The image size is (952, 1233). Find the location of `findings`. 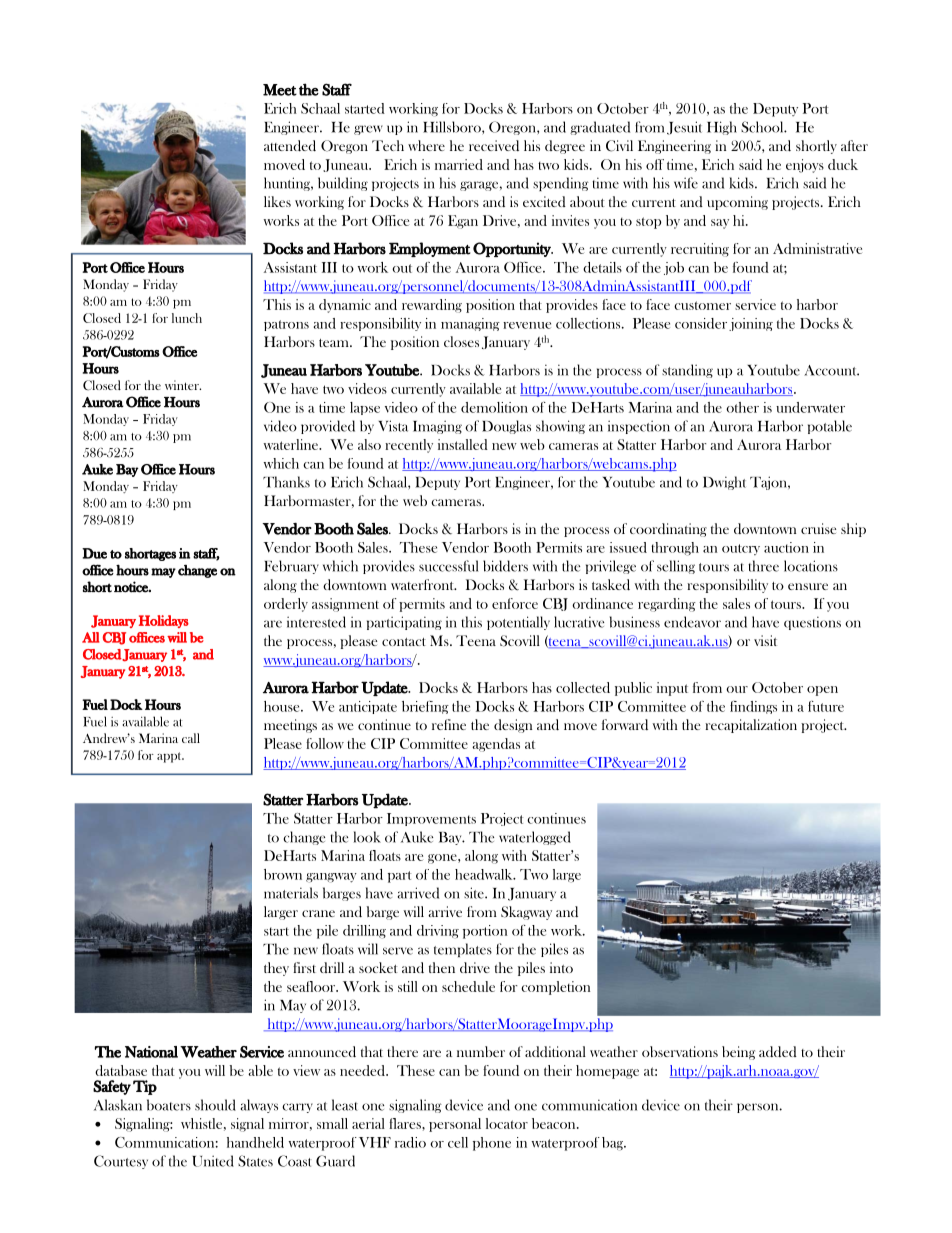

findings is located at coordinates (753, 707).
